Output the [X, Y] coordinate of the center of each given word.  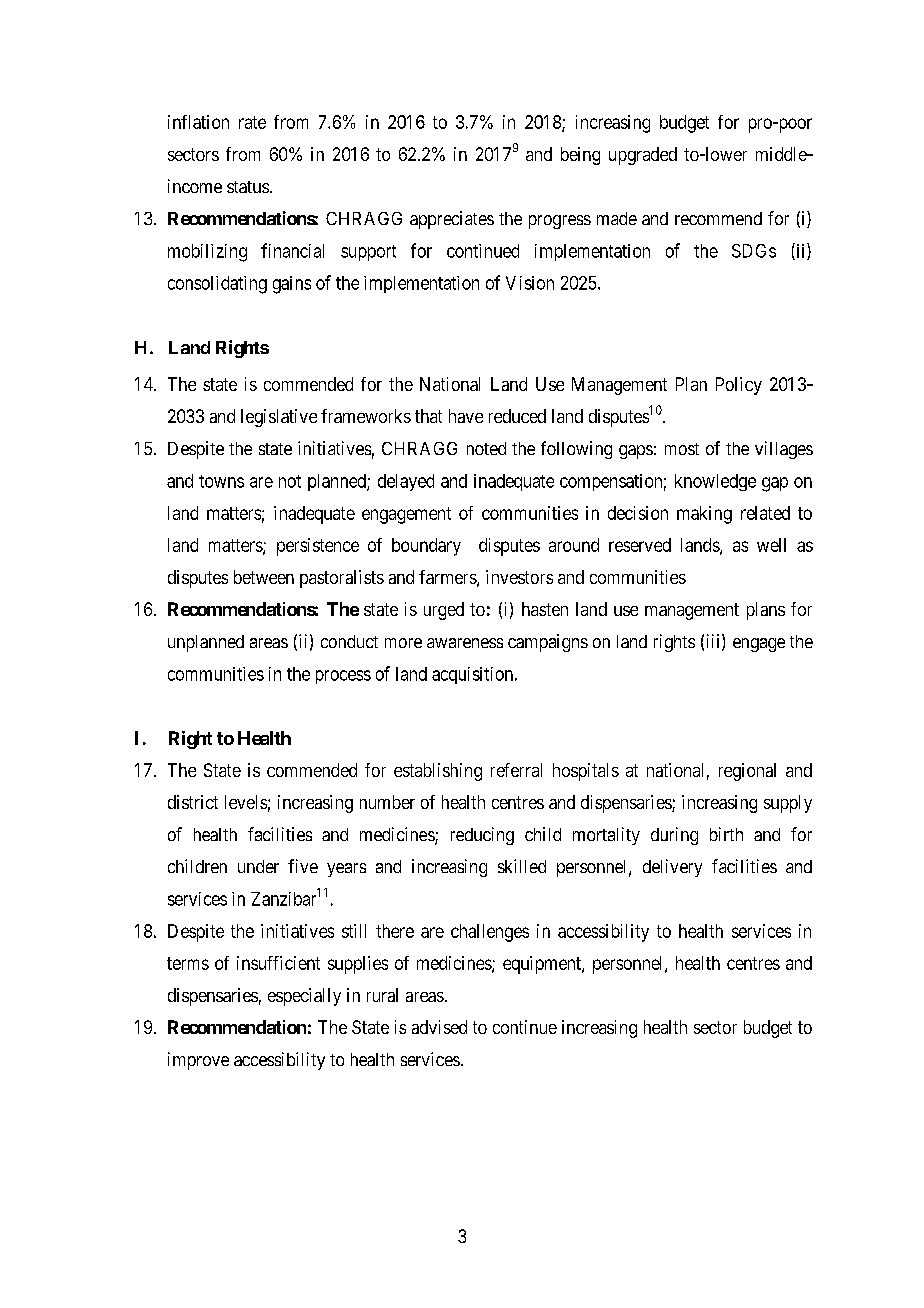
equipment [543, 965]
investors [519, 577]
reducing [482, 836]
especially [304, 997]
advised [439, 1027]
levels [246, 802]
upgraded [643, 156]
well [771, 545]
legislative [279, 418]
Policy [739, 386]
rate [252, 122]
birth [726, 834]
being [580, 156]
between [264, 577]
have [466, 416]
